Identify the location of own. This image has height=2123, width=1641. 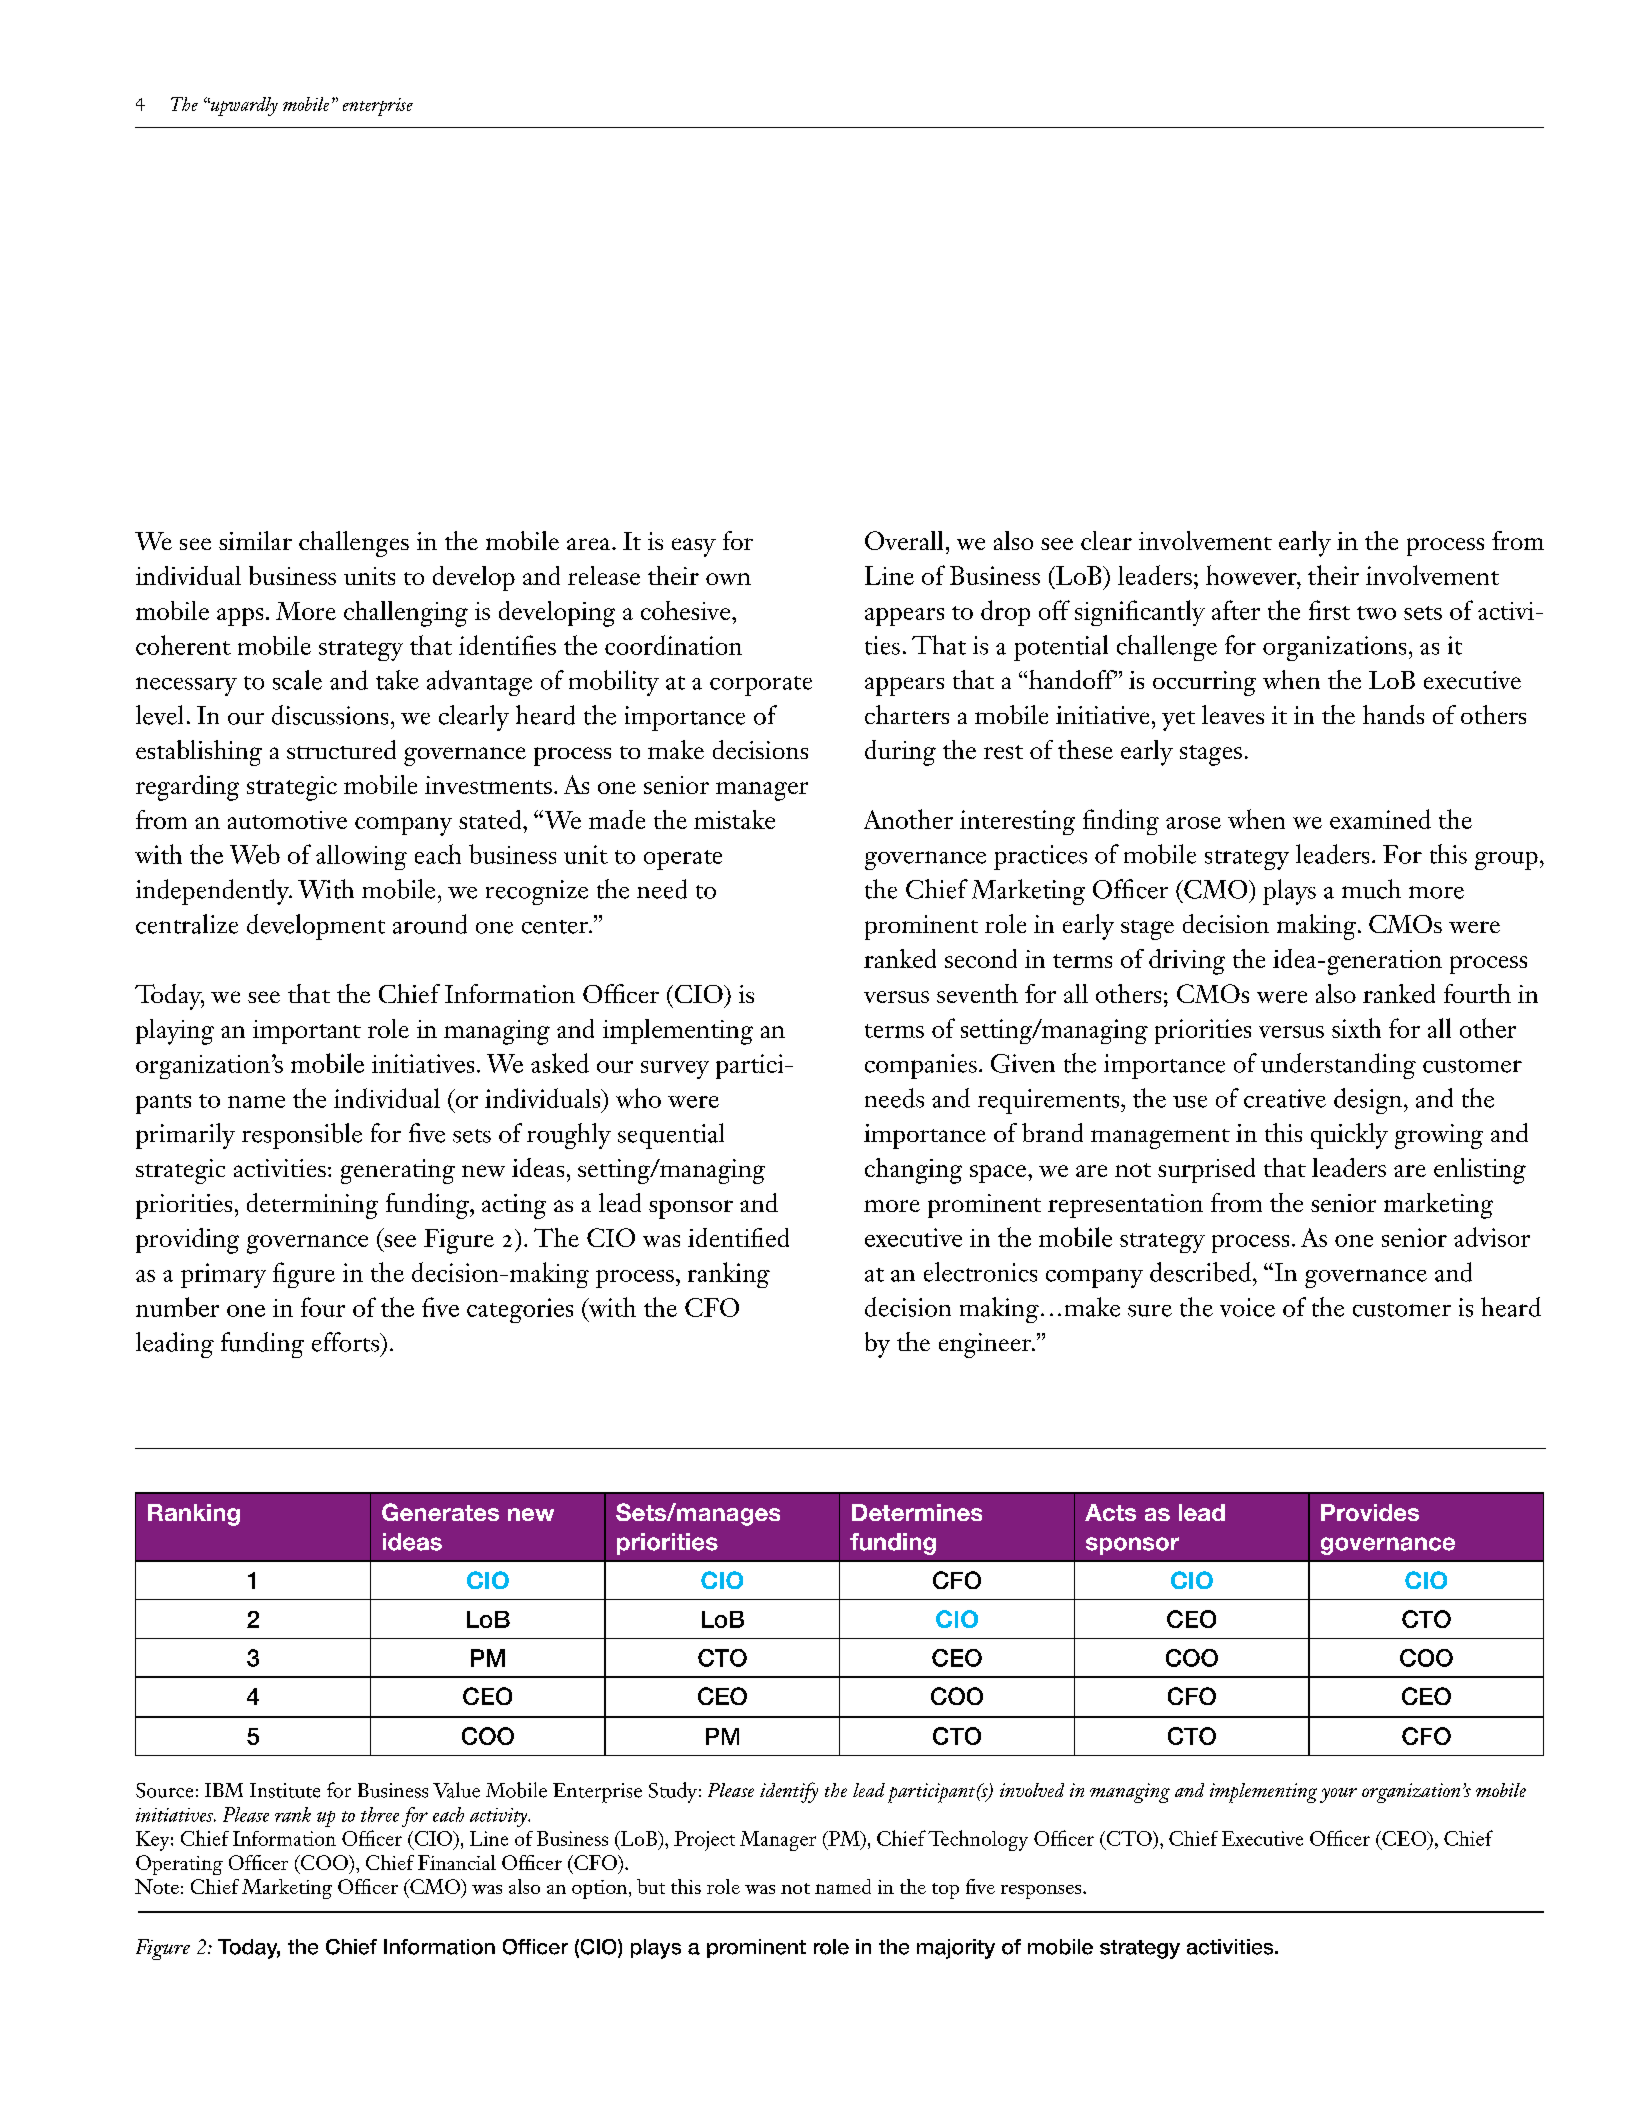
(728, 579).
